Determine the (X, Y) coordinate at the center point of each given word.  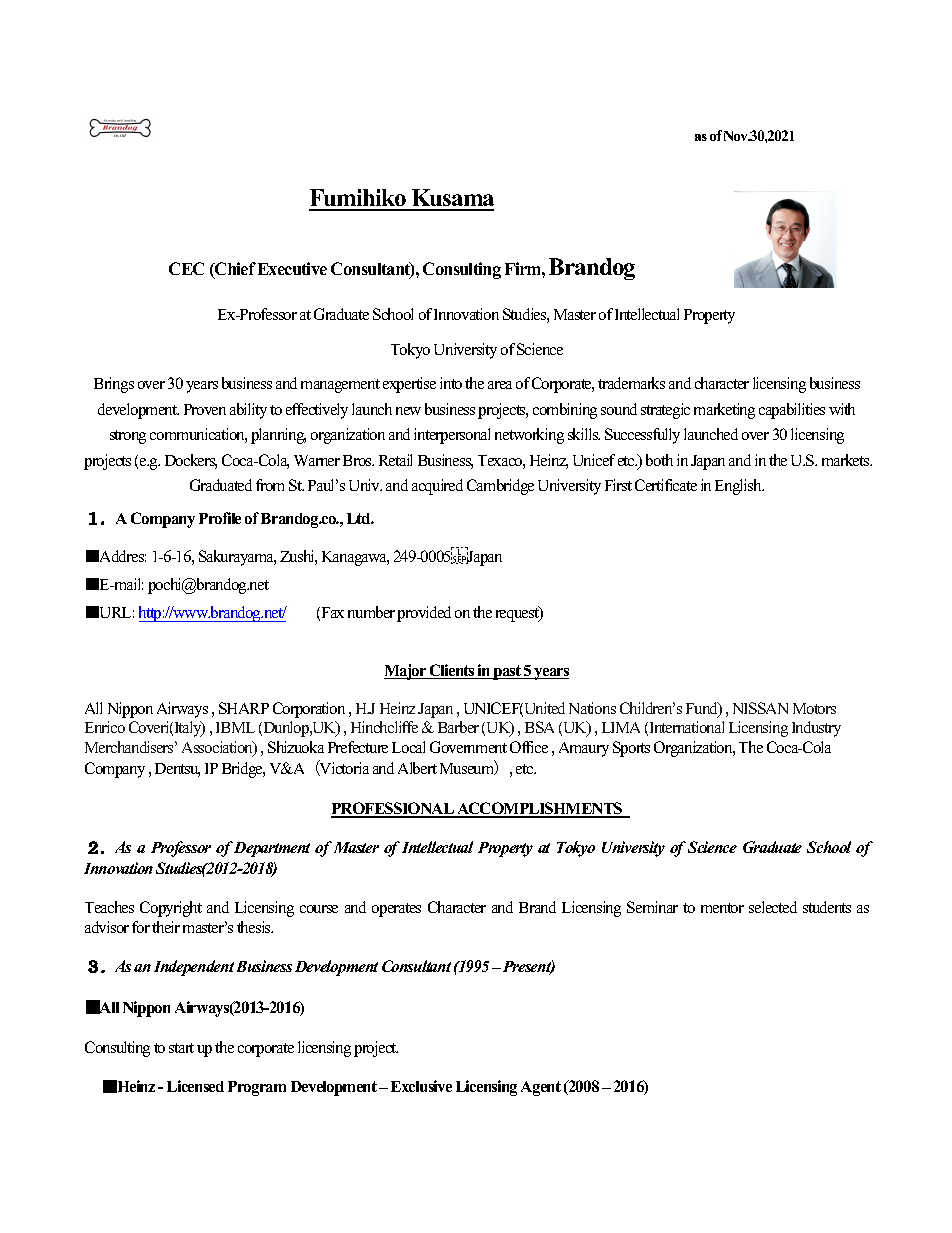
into (451, 383)
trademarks (631, 383)
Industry (816, 729)
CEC (186, 268)
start (181, 1048)
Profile (220, 518)
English (739, 487)
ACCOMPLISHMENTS (540, 809)
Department (272, 849)
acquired (437, 487)
